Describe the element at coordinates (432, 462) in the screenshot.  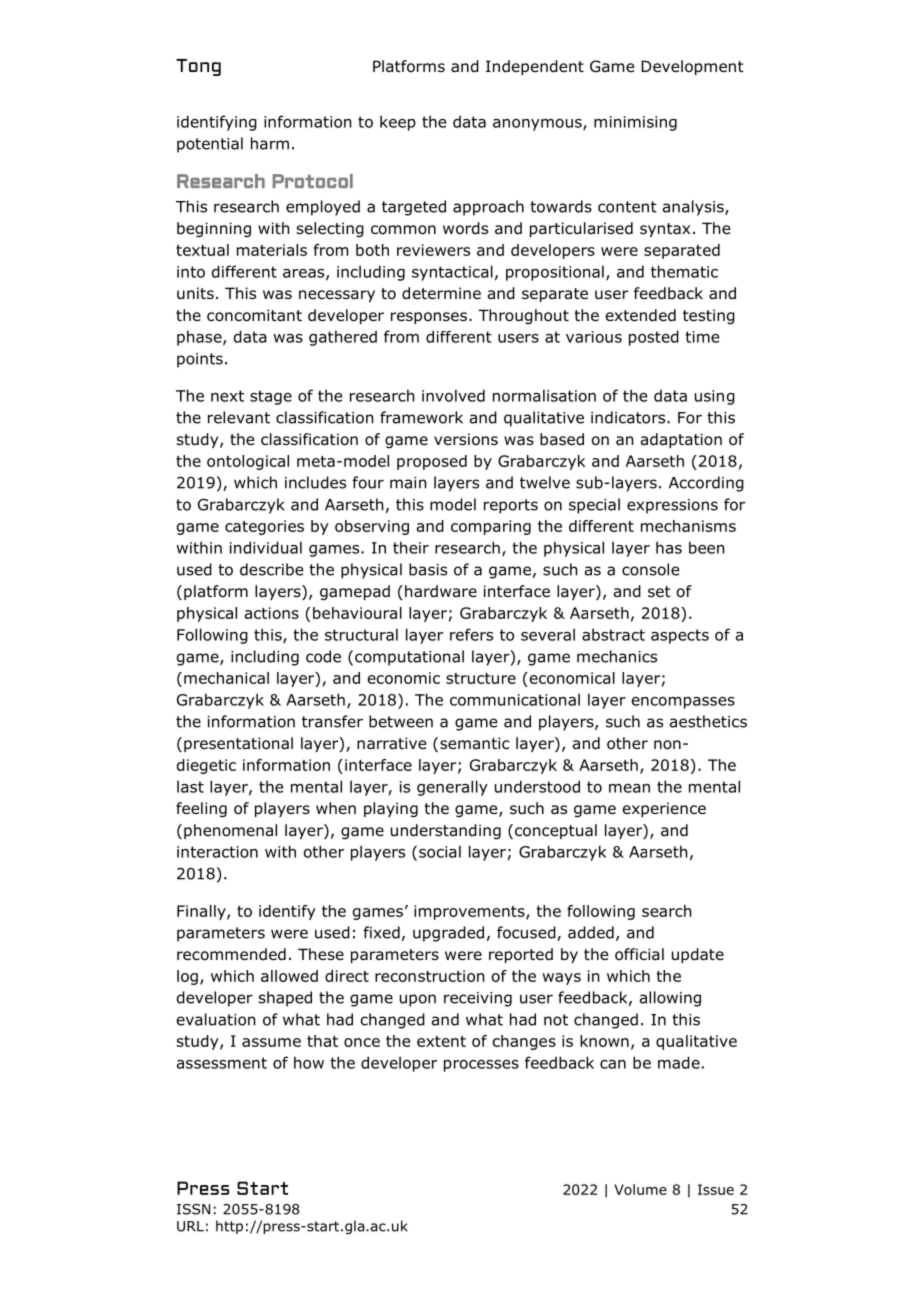
I see `proposed` at that location.
